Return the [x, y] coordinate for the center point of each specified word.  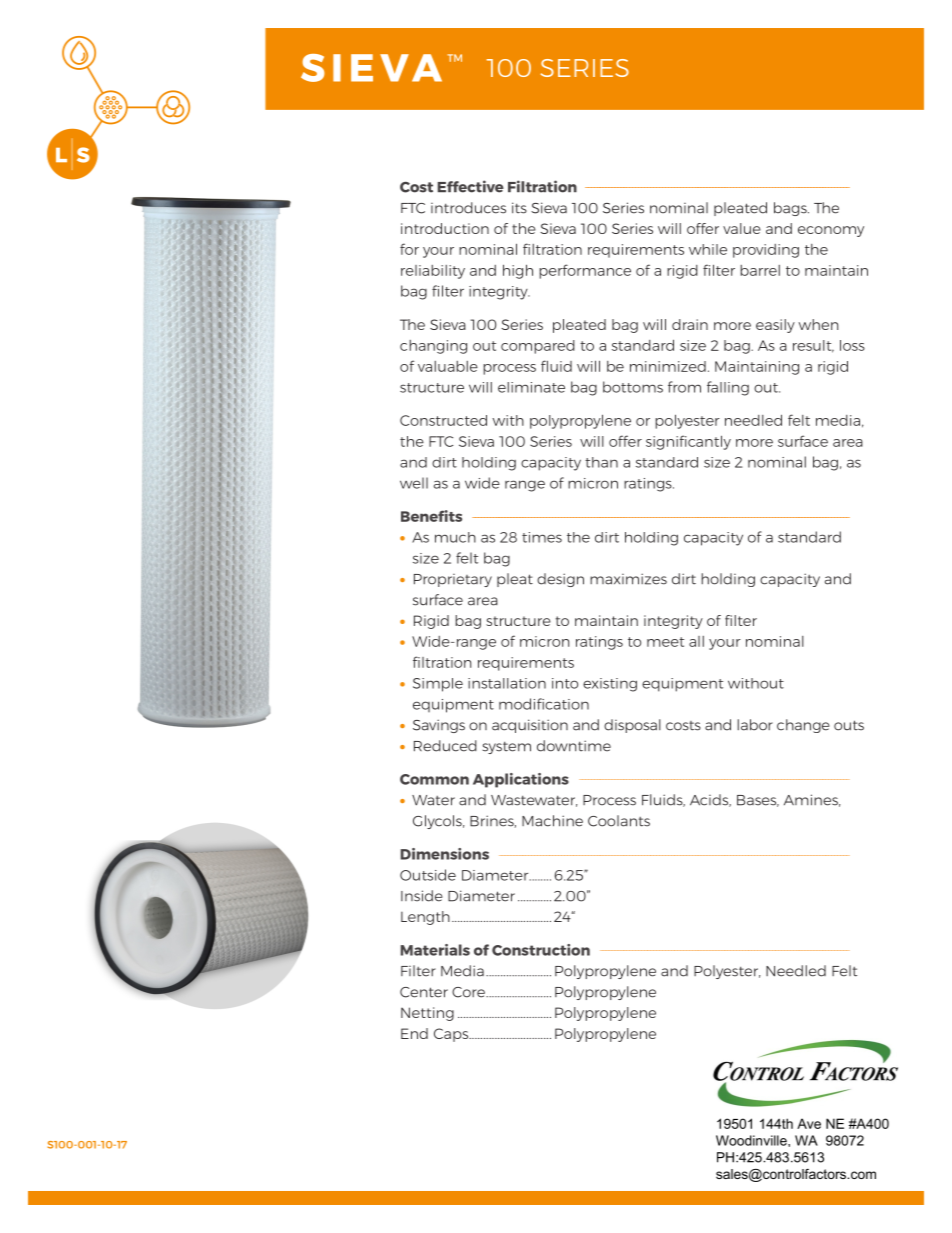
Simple [438, 685]
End [414, 1033]
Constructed [443, 420]
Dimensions [445, 854]
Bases [758, 801]
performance [585, 271]
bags [791, 209]
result [813, 346]
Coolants [619, 821]
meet [665, 642]
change [803, 726]
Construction [541, 950]
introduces [468, 208]
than [601, 462]
